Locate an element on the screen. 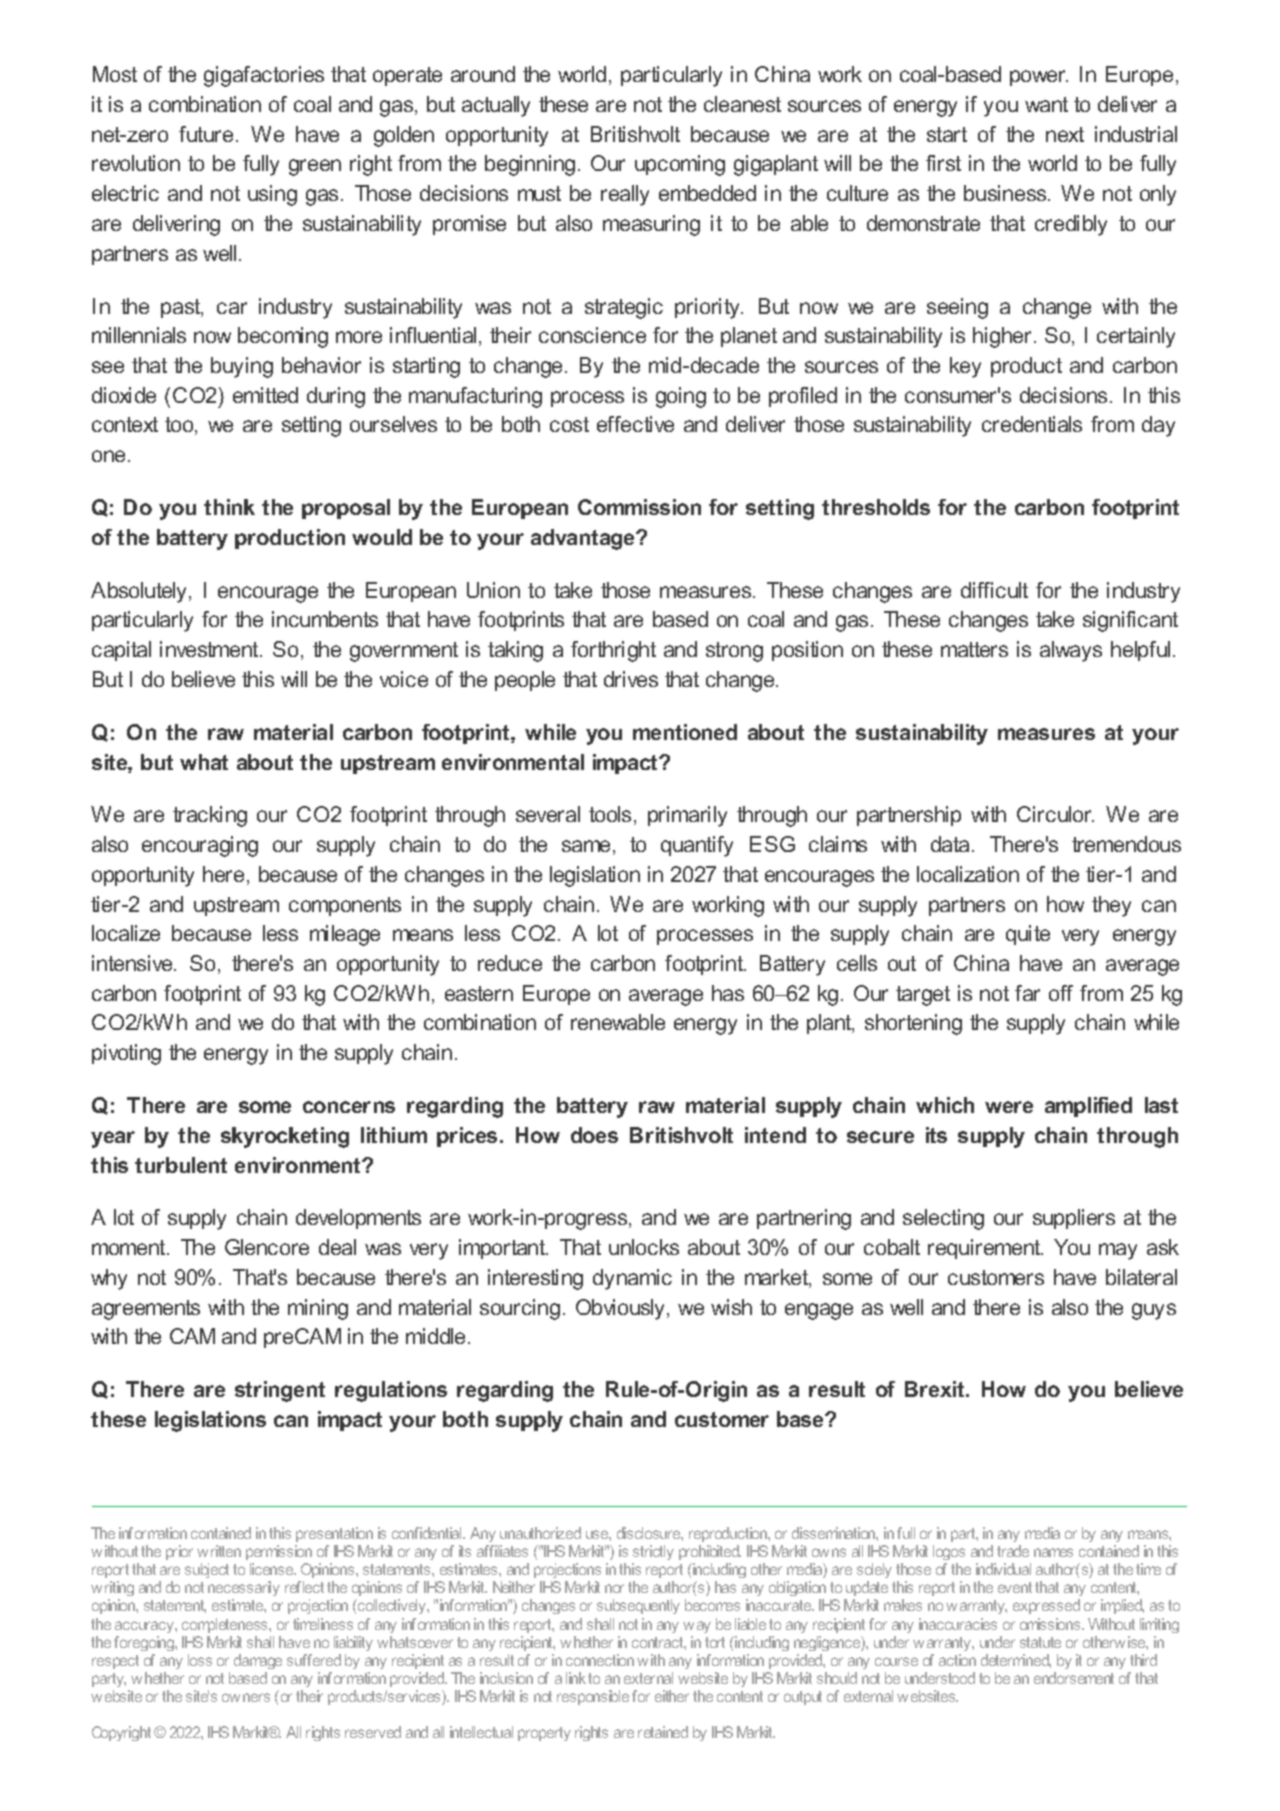 The width and height of the screenshot is (1280, 1811). owners is located at coordinates (246, 1697).
